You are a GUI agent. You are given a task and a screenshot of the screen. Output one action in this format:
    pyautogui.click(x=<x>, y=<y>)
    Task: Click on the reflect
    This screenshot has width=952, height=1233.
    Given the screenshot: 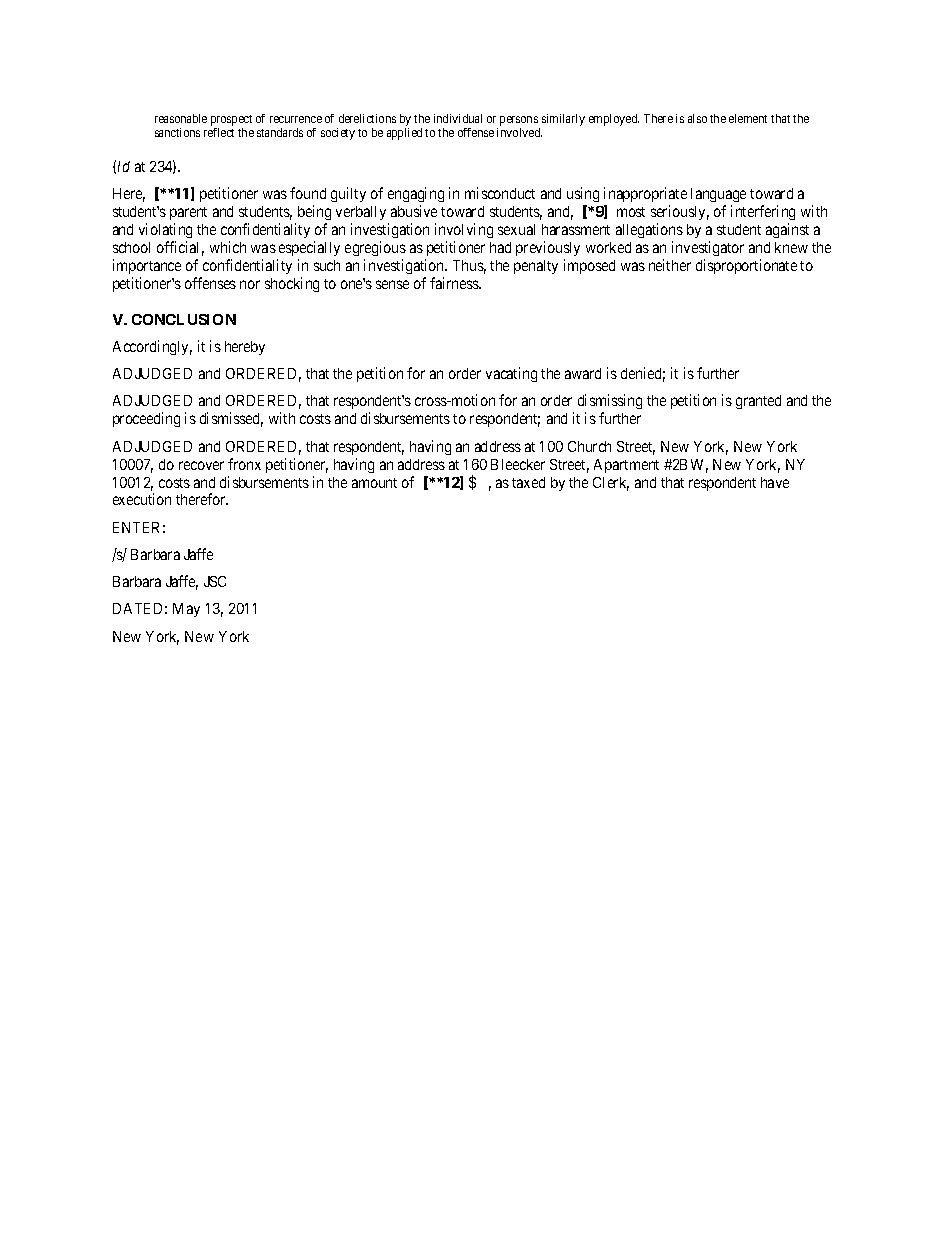 What is the action you would take?
    pyautogui.click(x=219, y=132)
